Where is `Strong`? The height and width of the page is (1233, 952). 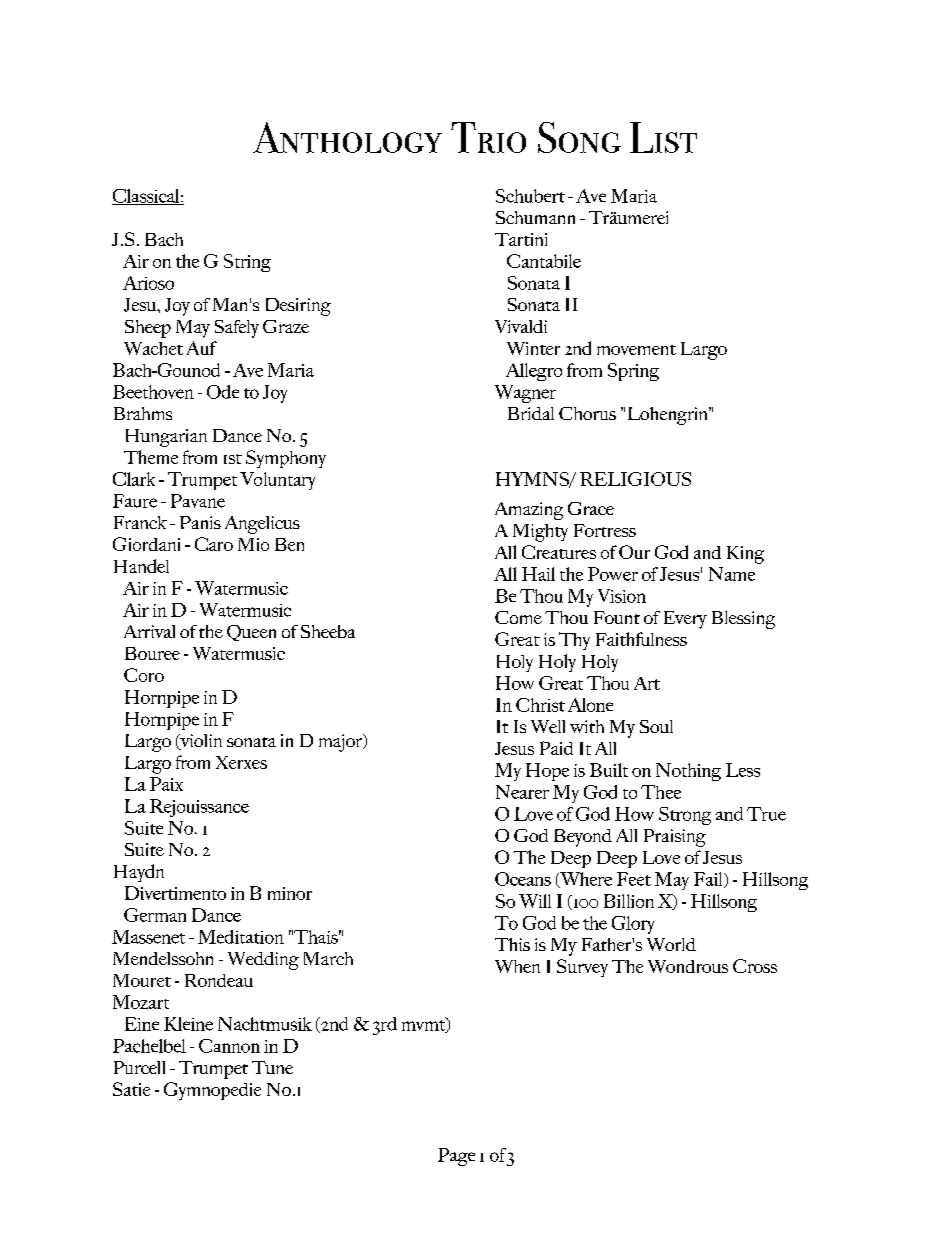 Strong is located at coordinates (685, 816).
